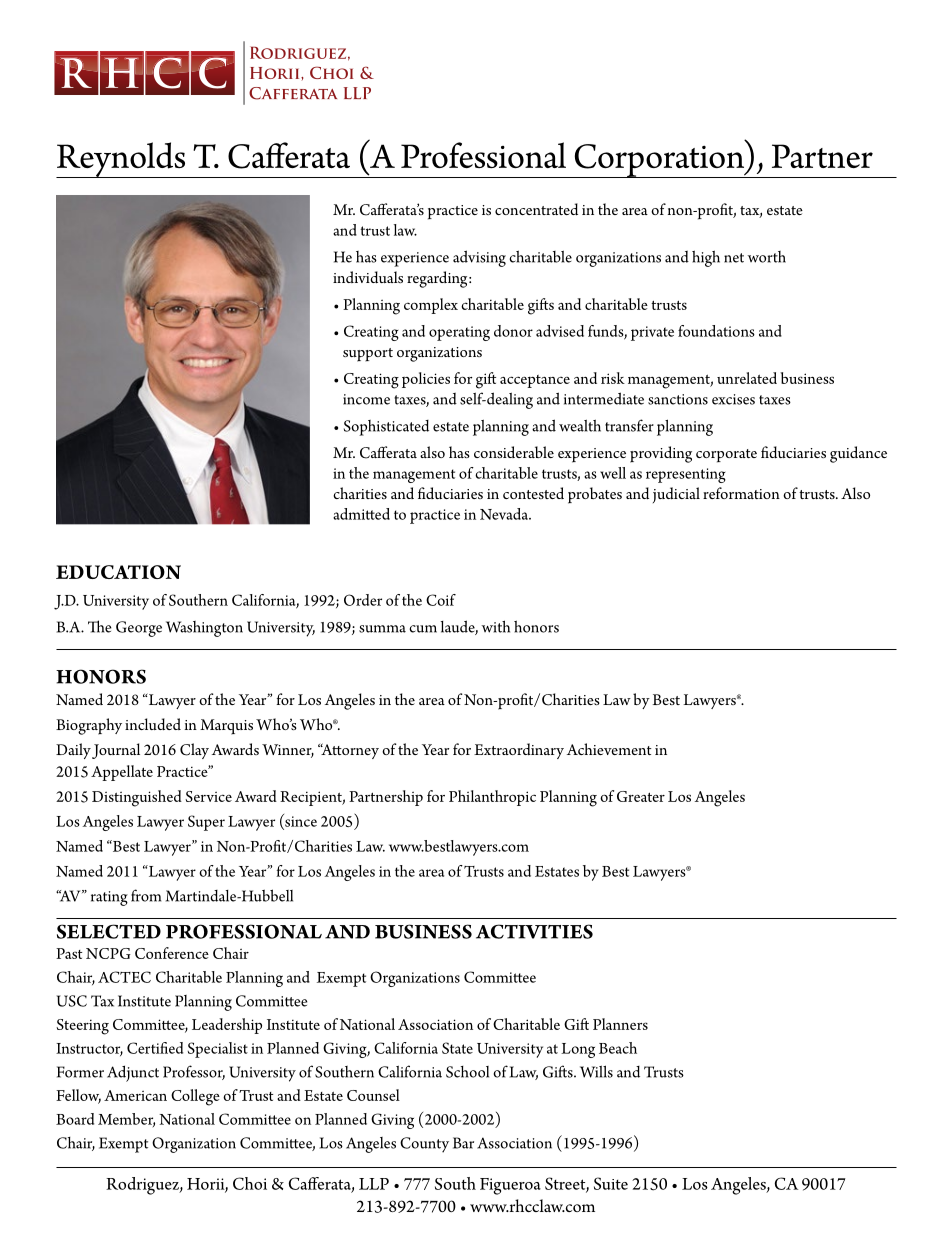 The width and height of the screenshot is (952, 1233). Describe the element at coordinates (463, 1143) in the screenshot. I see `Bar` at that location.
